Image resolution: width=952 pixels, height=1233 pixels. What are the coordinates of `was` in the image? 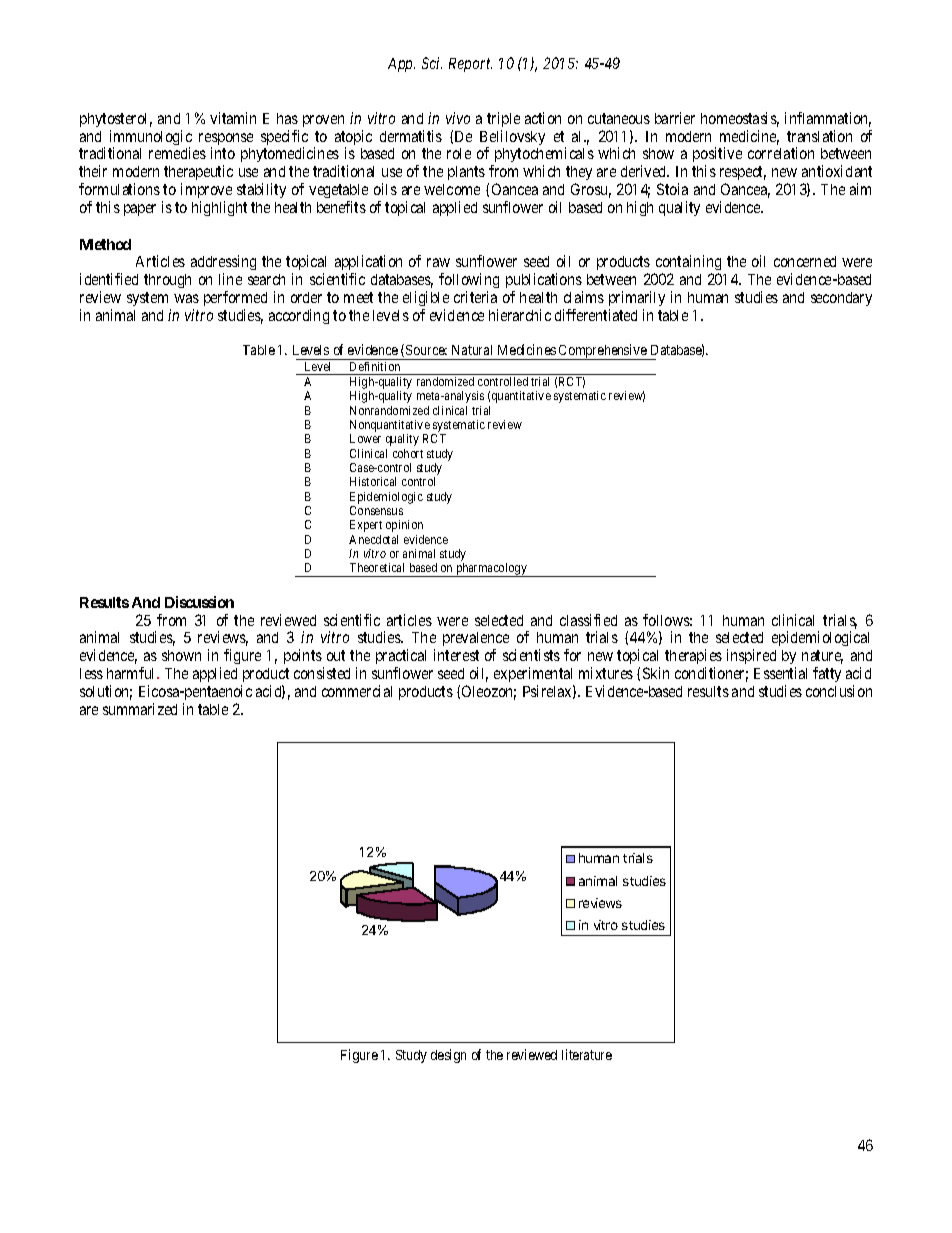 It's located at (186, 298).
